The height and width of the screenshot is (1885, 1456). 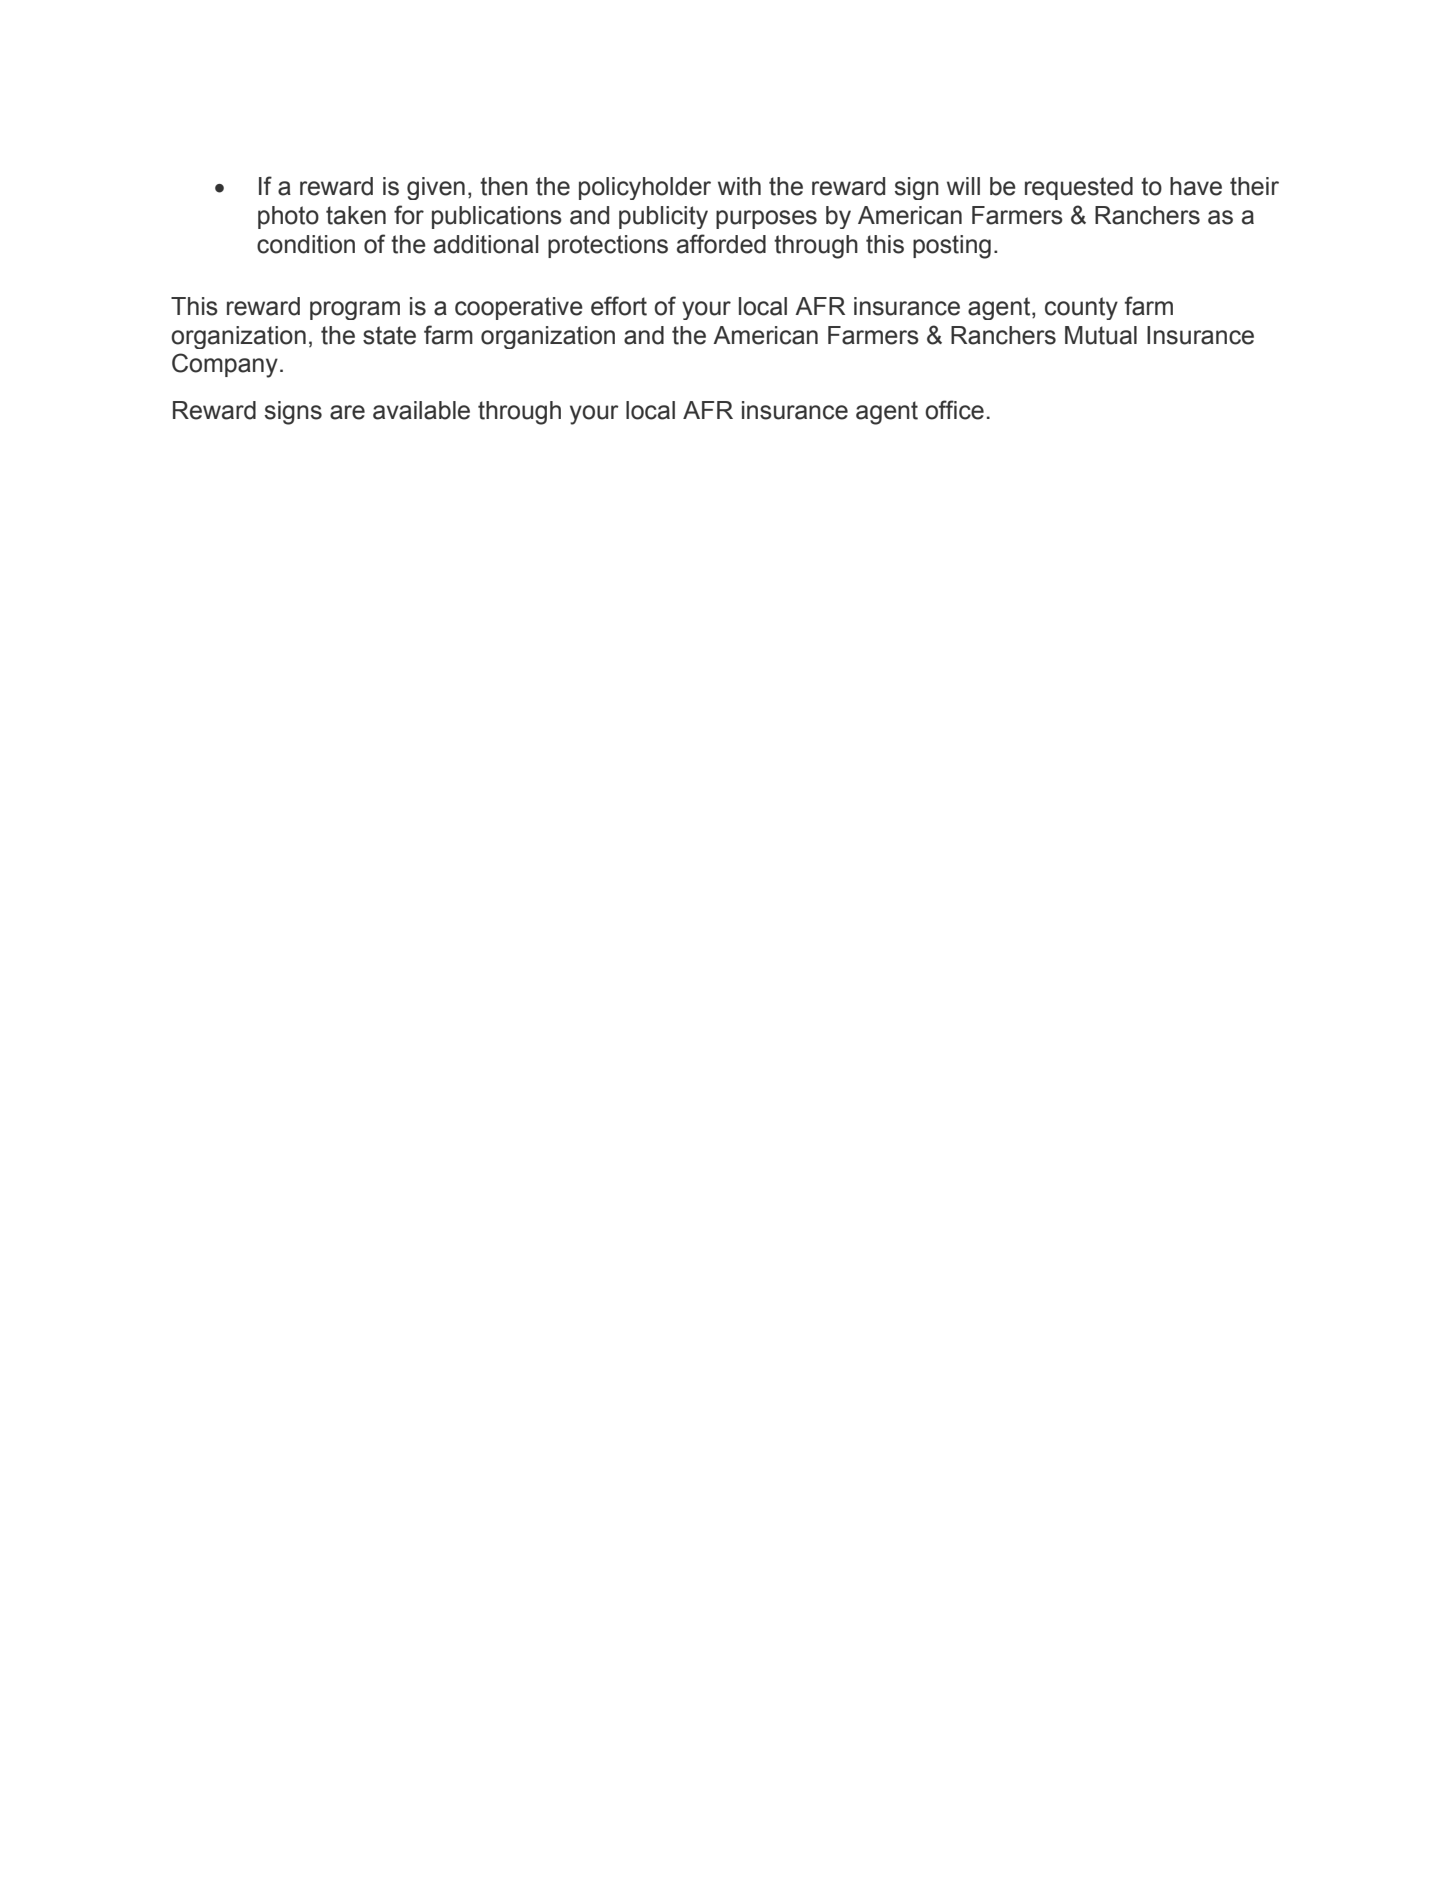 What do you see at coordinates (739, 186) in the screenshot?
I see `with` at bounding box center [739, 186].
